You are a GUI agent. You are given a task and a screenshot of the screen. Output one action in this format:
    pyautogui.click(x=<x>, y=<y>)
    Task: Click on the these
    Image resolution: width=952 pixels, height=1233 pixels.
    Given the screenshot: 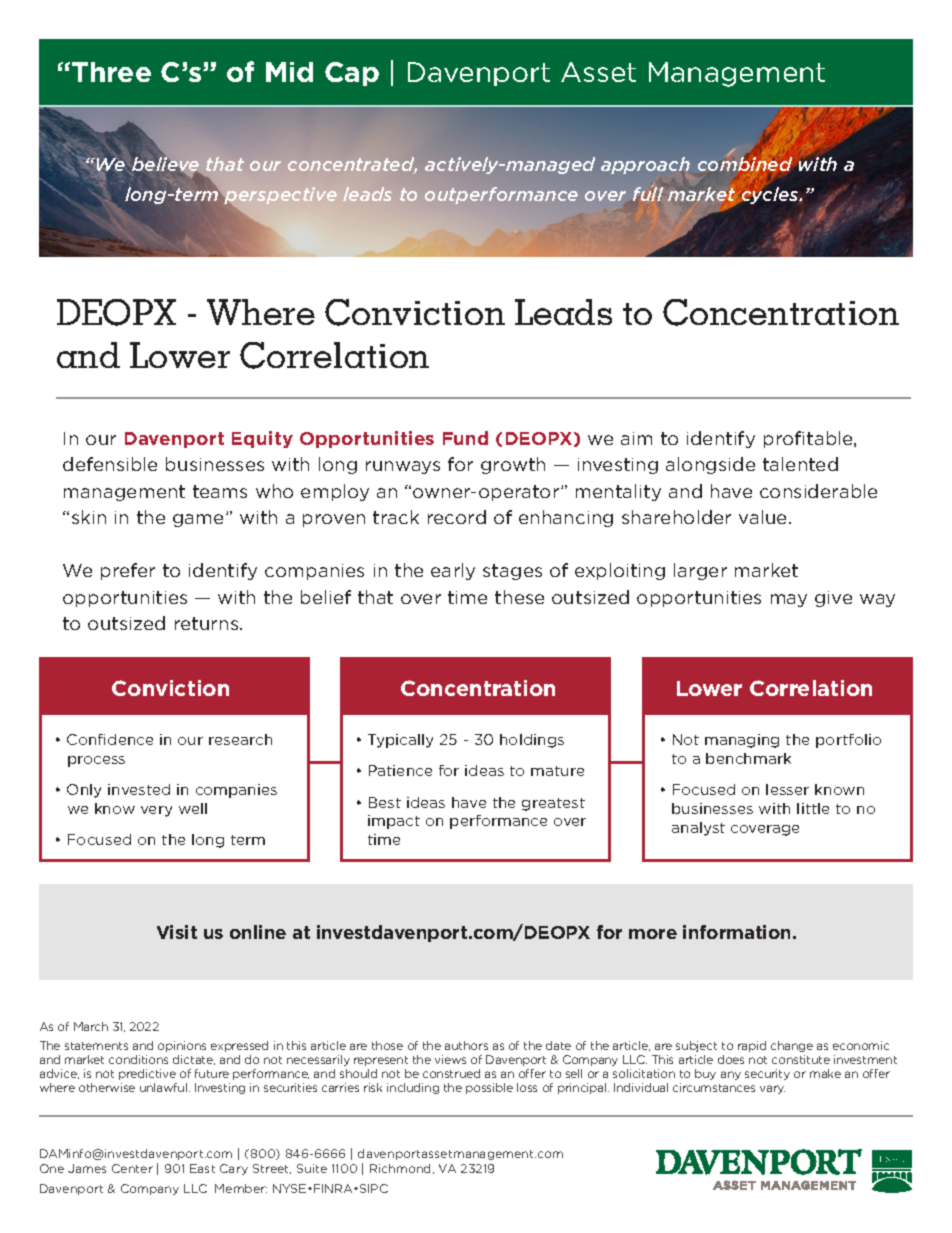 What is the action you would take?
    pyautogui.click(x=519, y=597)
